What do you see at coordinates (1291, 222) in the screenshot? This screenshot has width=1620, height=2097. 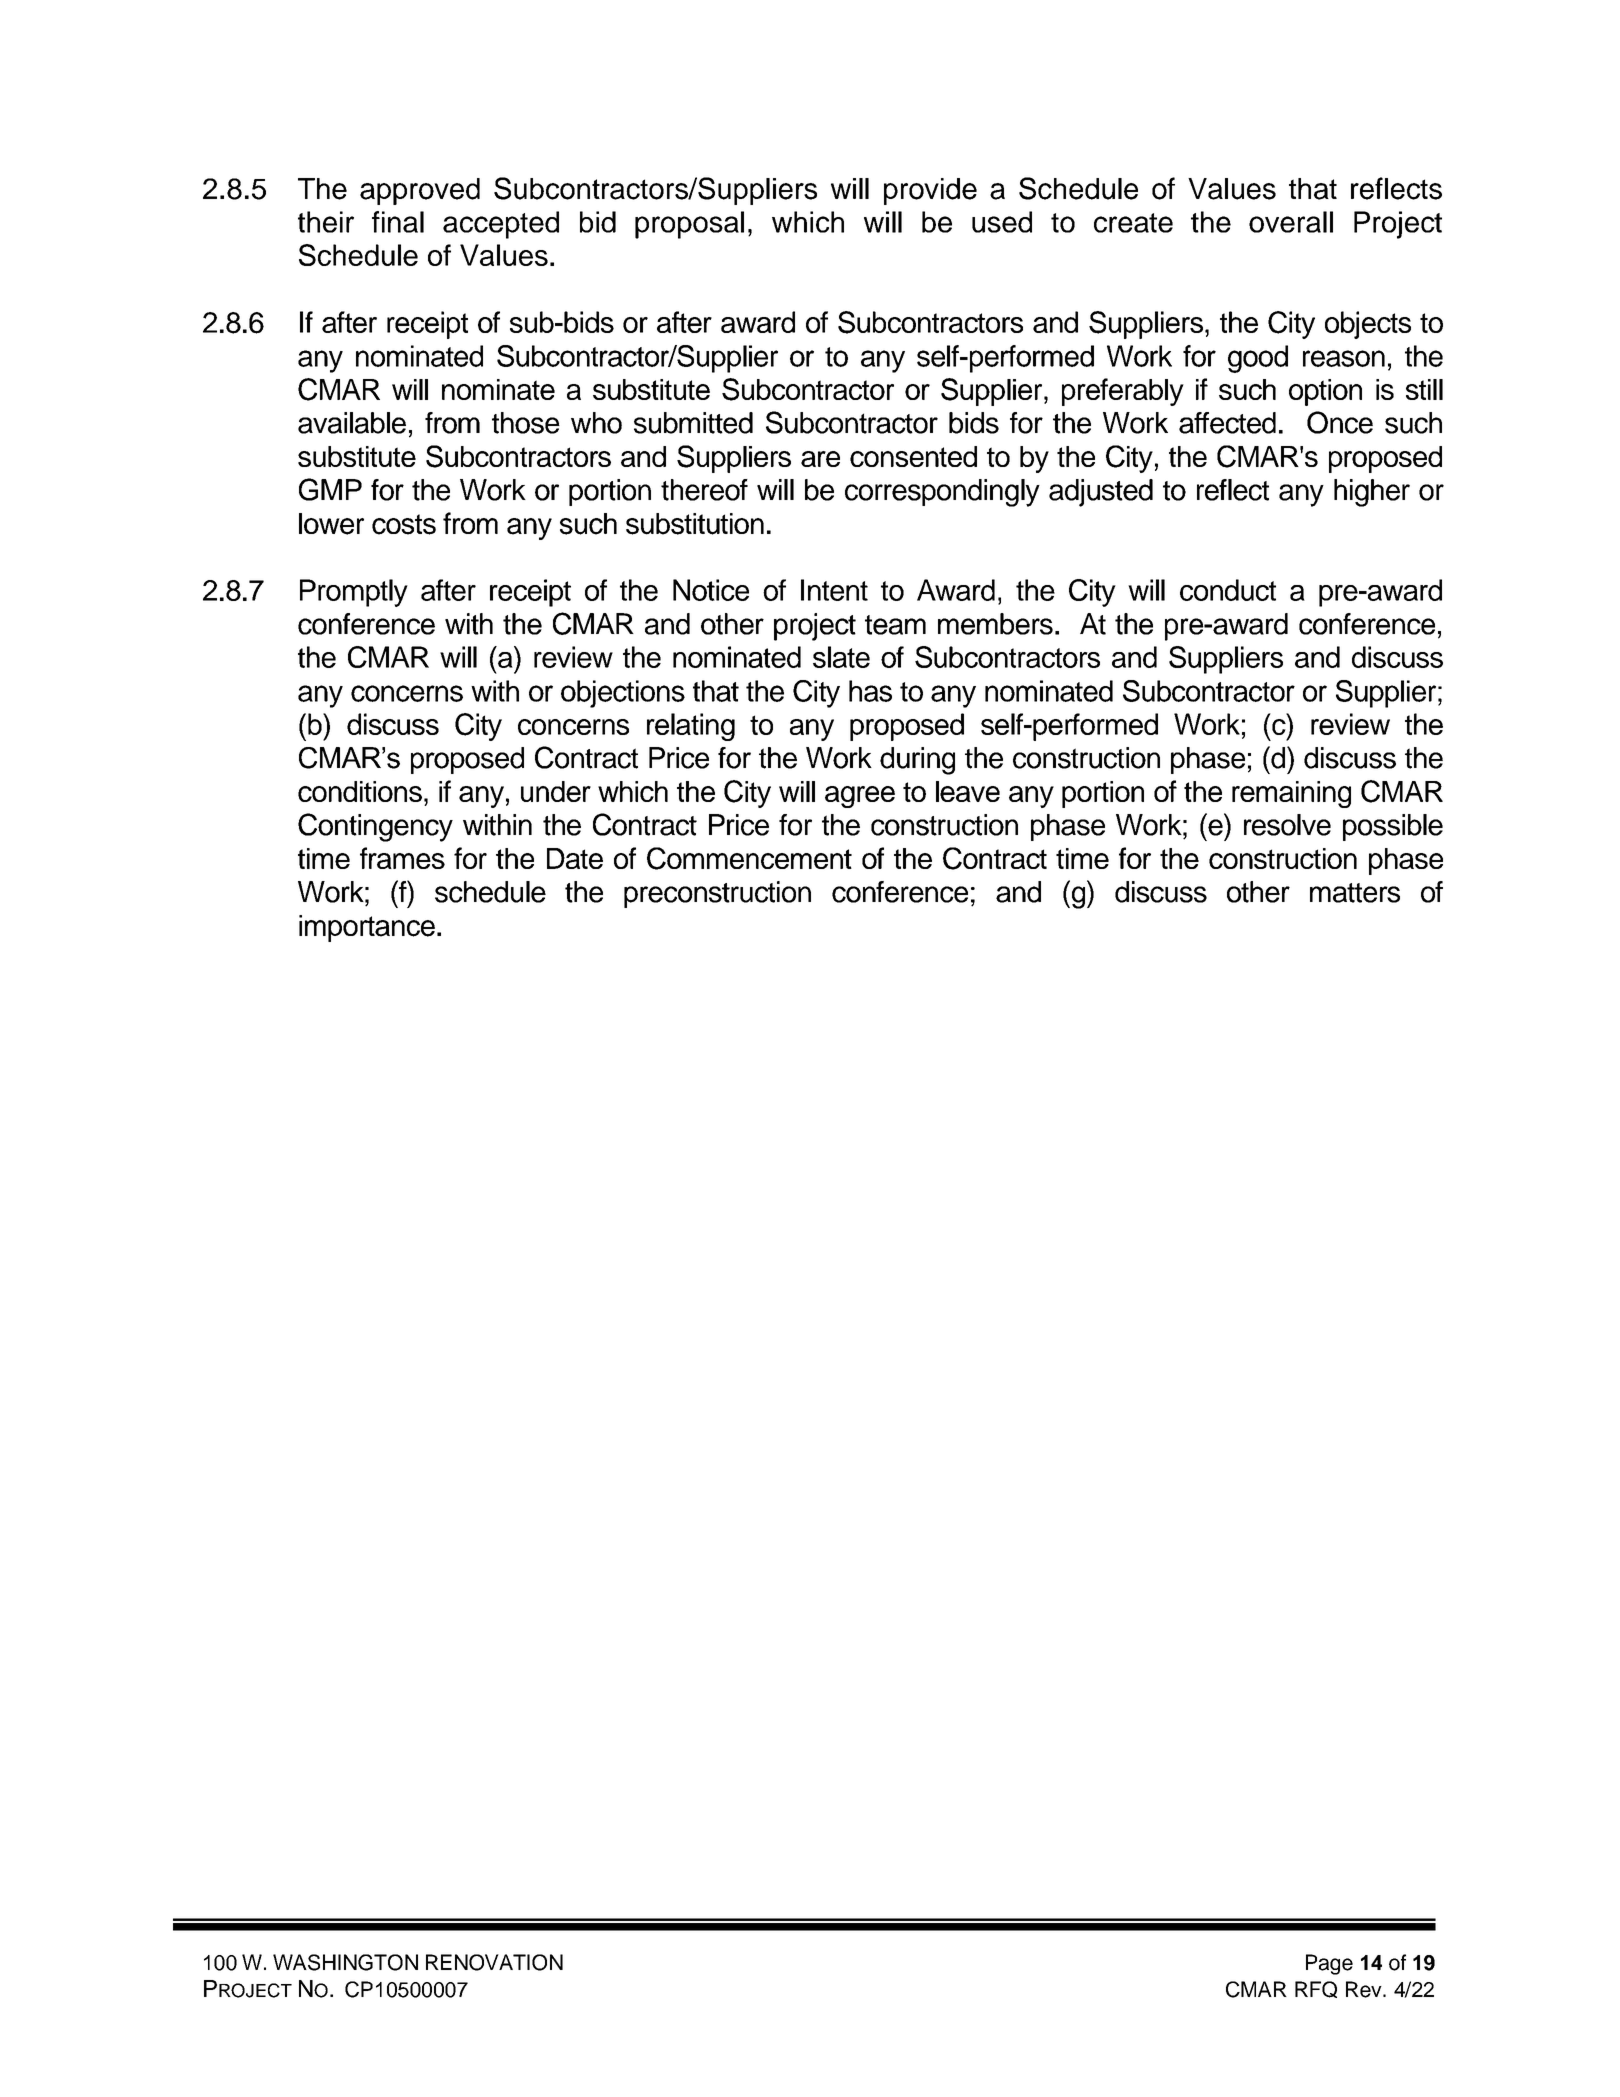 I see `overall` at bounding box center [1291, 222].
